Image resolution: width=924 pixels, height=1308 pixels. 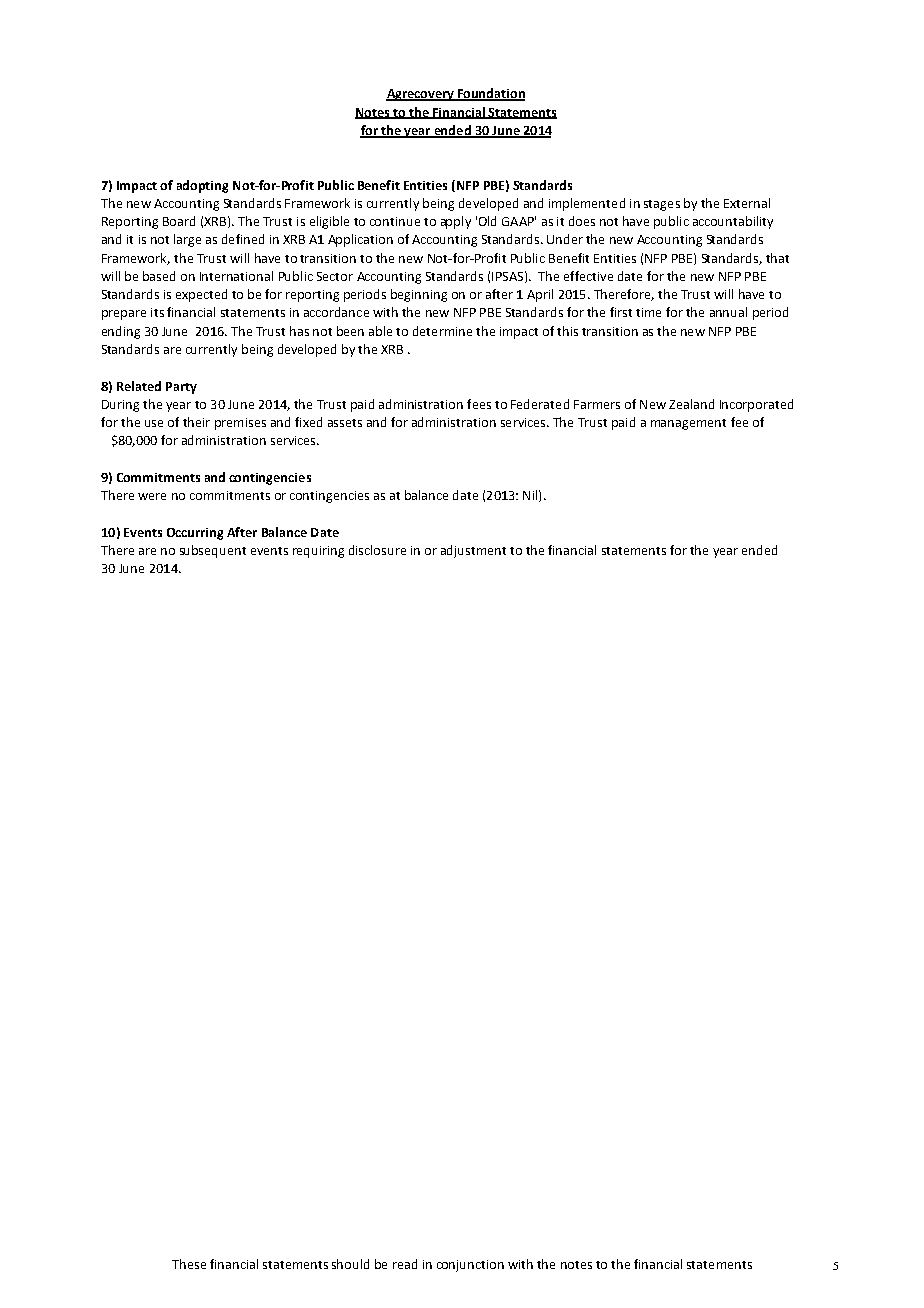 I want to click on adopting, so click(x=202, y=186).
